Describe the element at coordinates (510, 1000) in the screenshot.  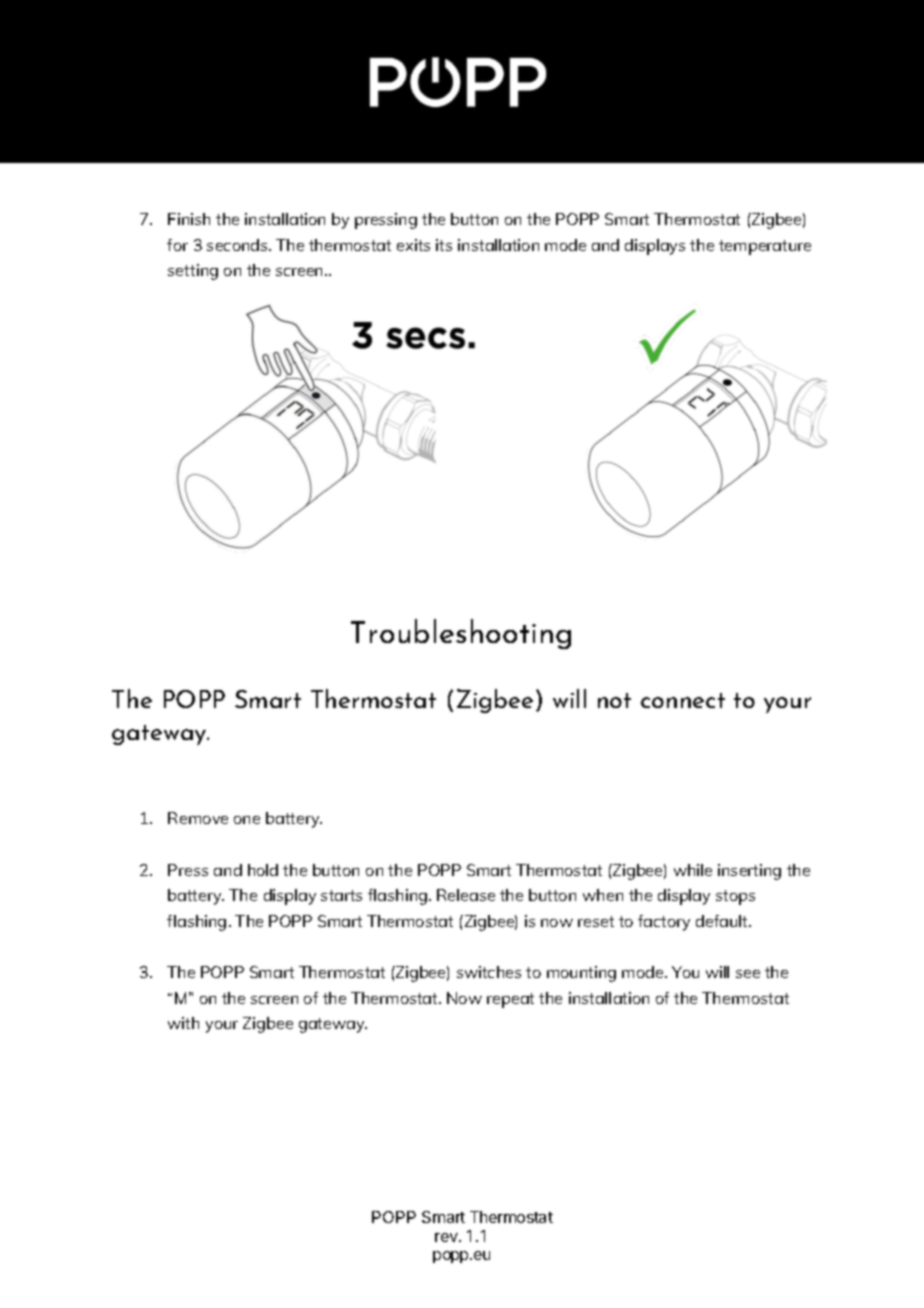
I see `repeat` at that location.
